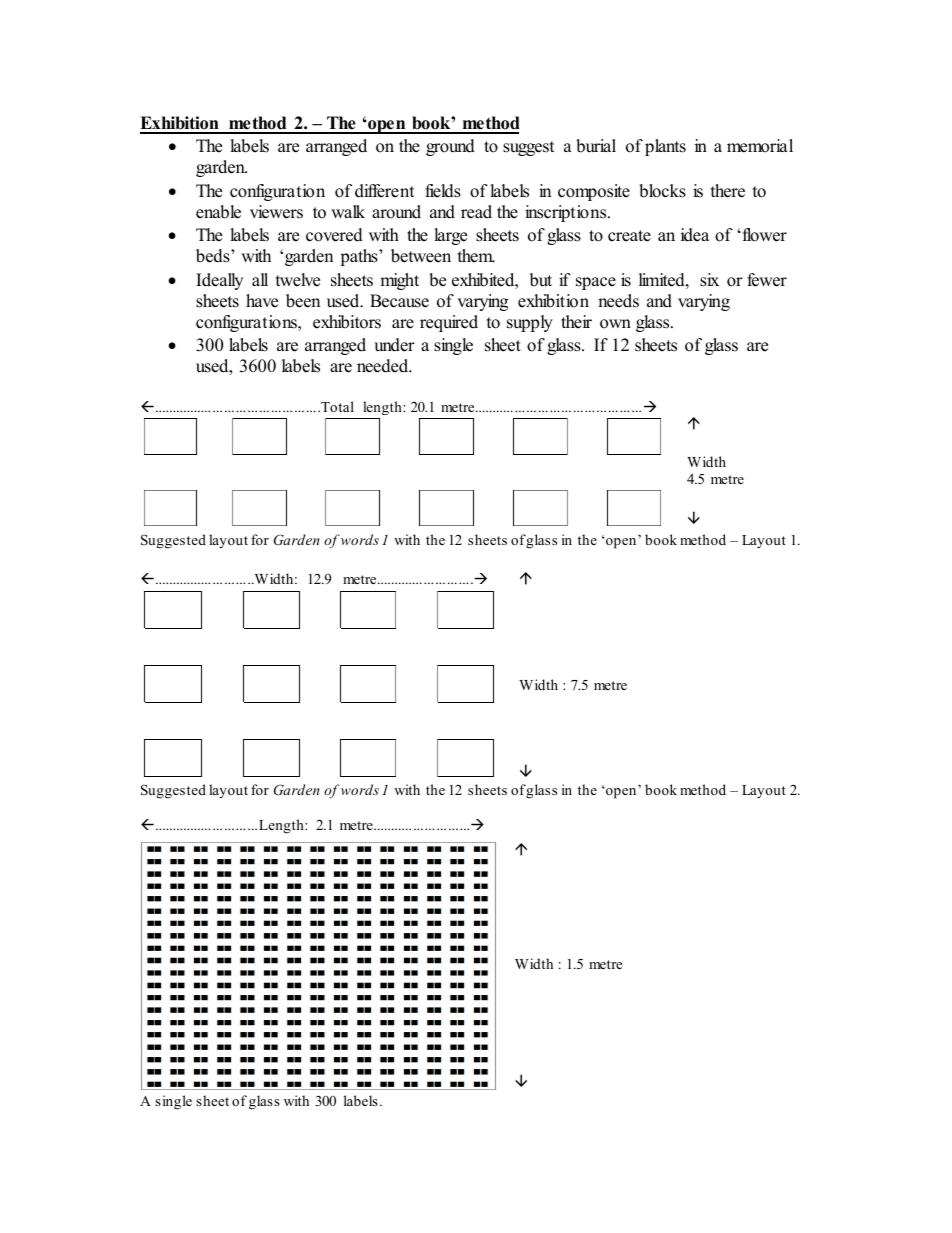  Describe the element at coordinates (763, 235) in the screenshot. I see `flower` at that location.
